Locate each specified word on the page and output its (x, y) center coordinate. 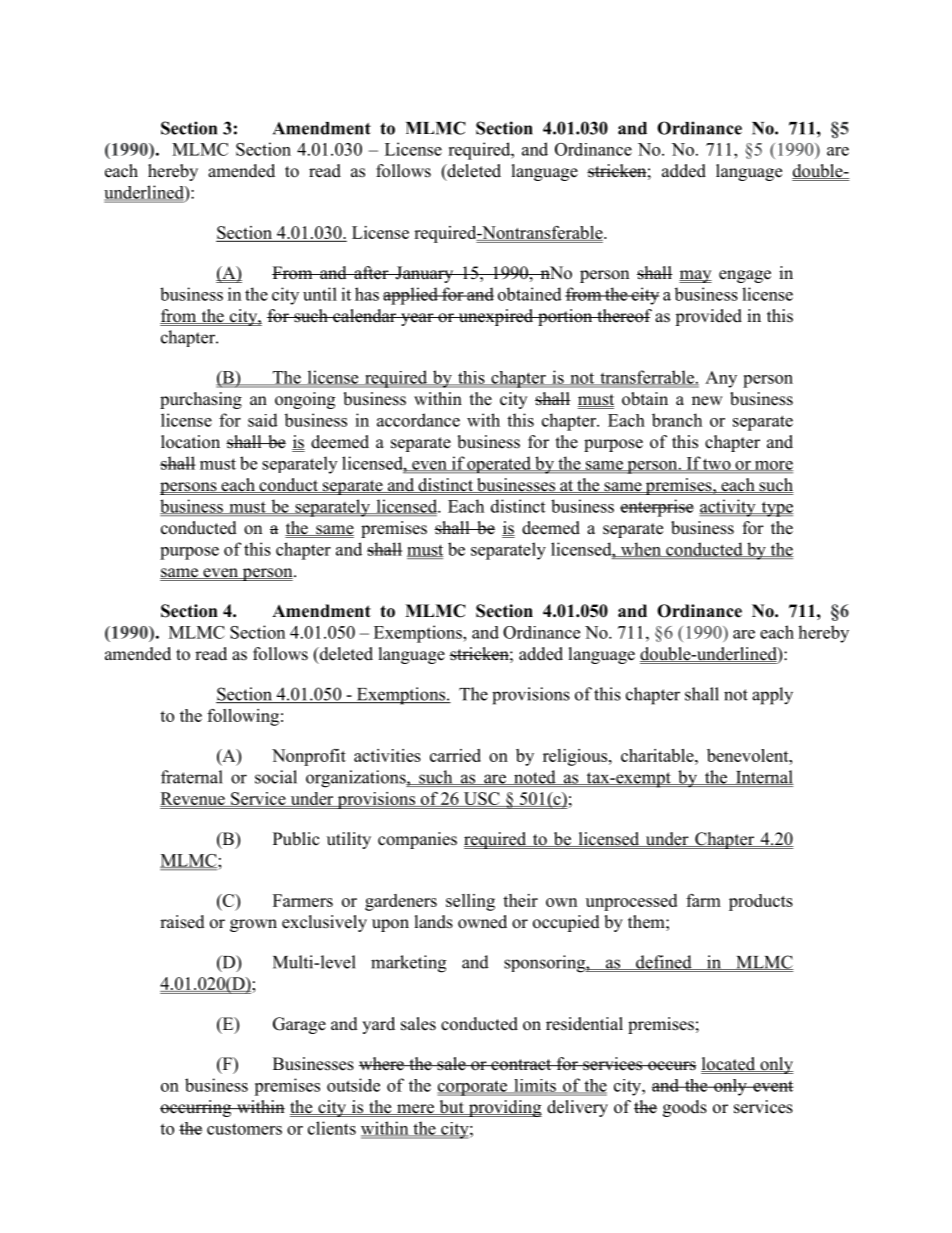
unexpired (496, 317)
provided (708, 317)
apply (772, 696)
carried (455, 755)
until (320, 294)
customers (244, 1129)
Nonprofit (309, 757)
